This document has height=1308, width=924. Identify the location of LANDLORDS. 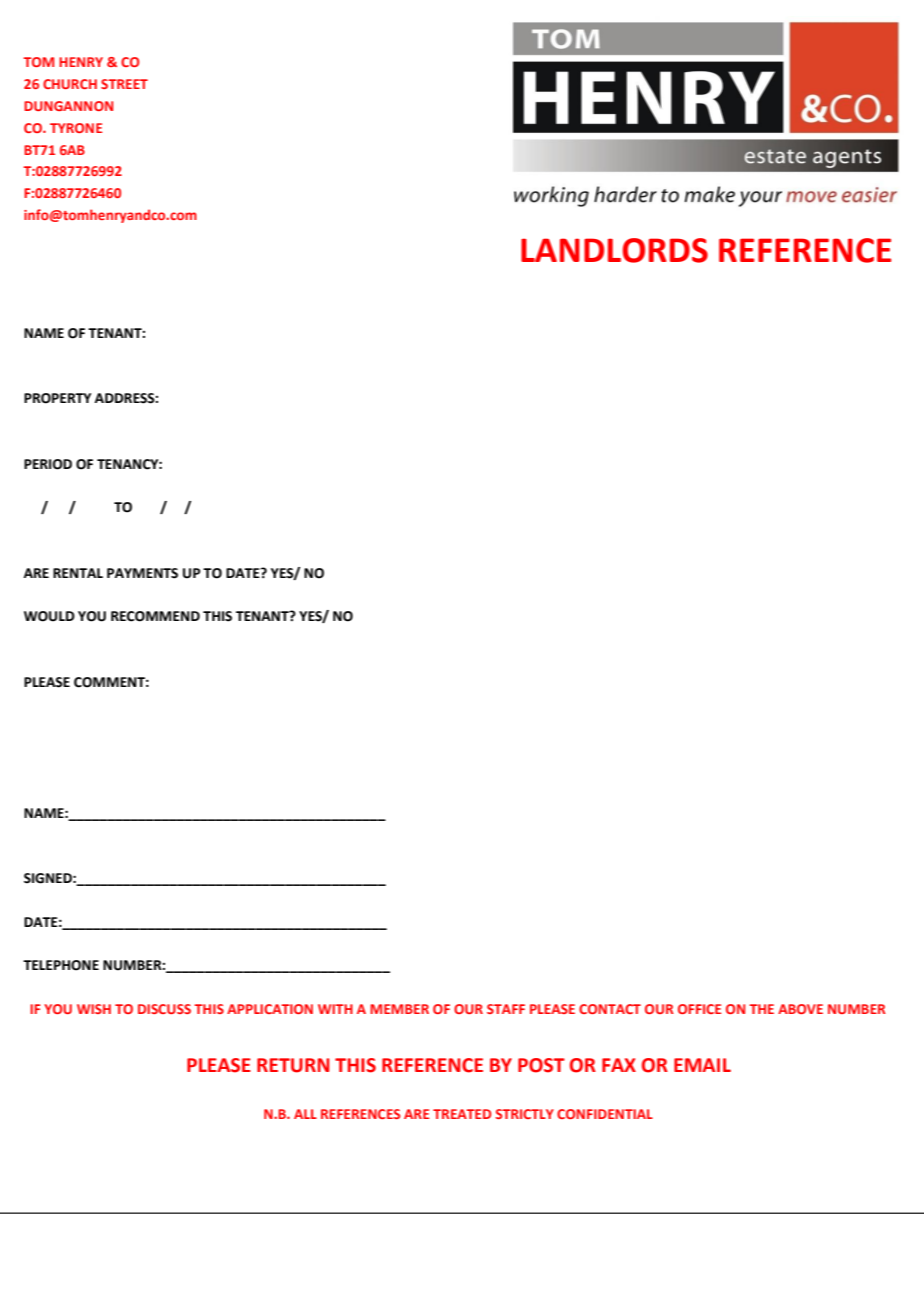
(614, 250).
